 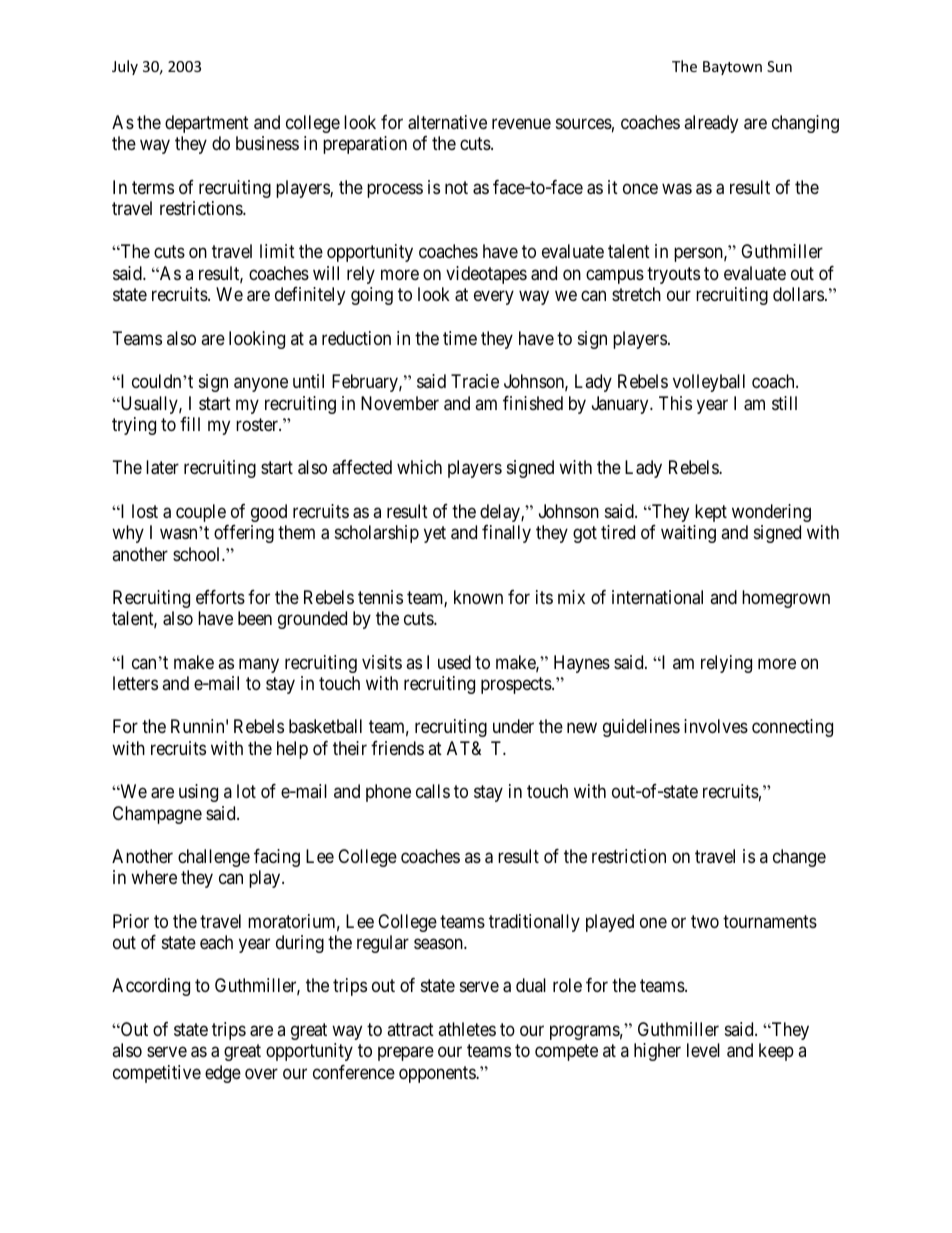 What do you see at coordinates (711, 124) in the page?
I see `already` at bounding box center [711, 124].
